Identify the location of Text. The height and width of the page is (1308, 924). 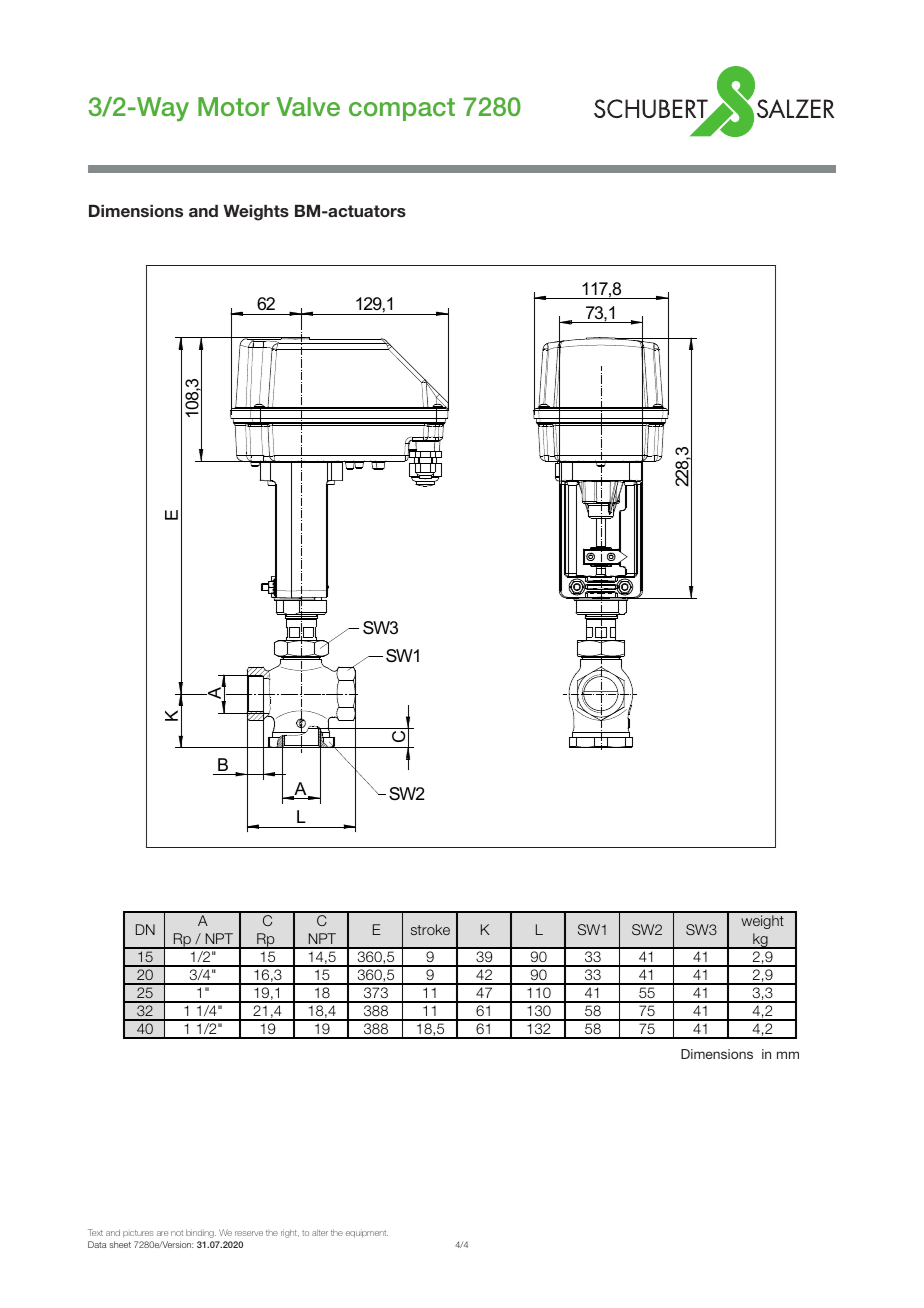
(95, 1232).
